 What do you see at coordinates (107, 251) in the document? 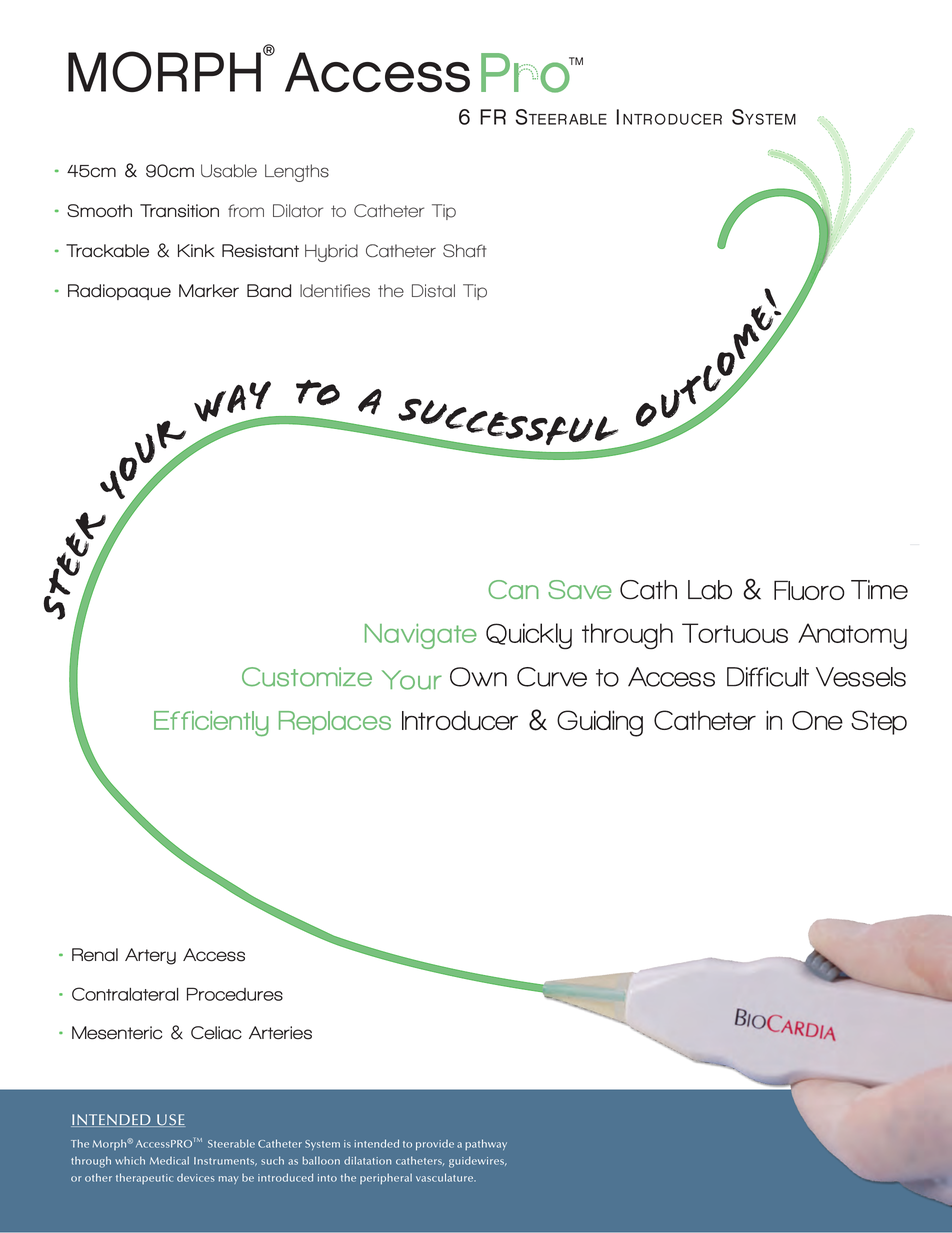
I see `Trackable` at bounding box center [107, 251].
